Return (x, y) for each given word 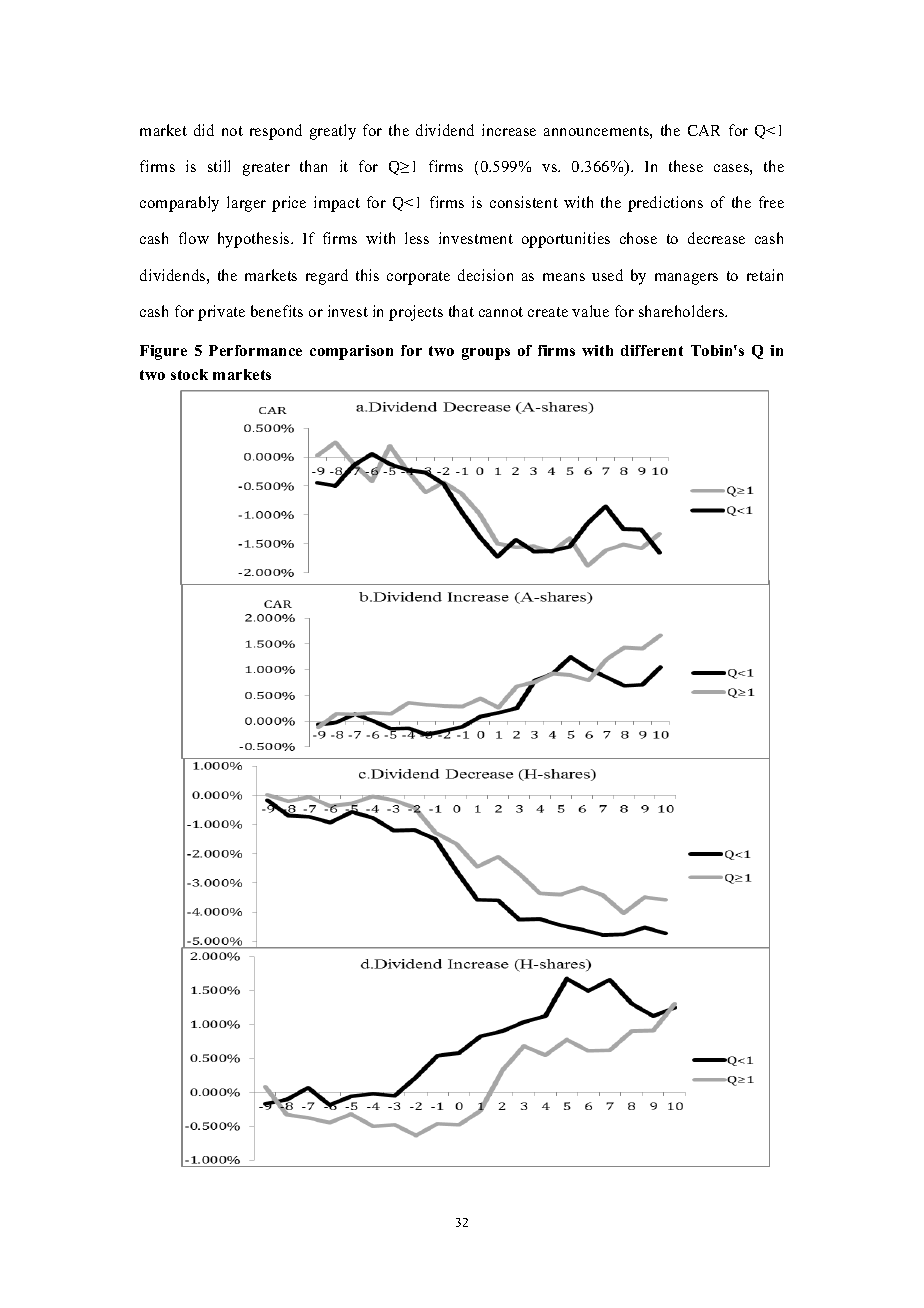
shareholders (682, 311)
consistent (524, 202)
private (221, 313)
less (417, 238)
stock (189, 374)
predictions (665, 204)
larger (246, 204)
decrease (716, 238)
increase (509, 130)
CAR (704, 130)
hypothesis (255, 240)
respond (276, 132)
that (461, 311)
